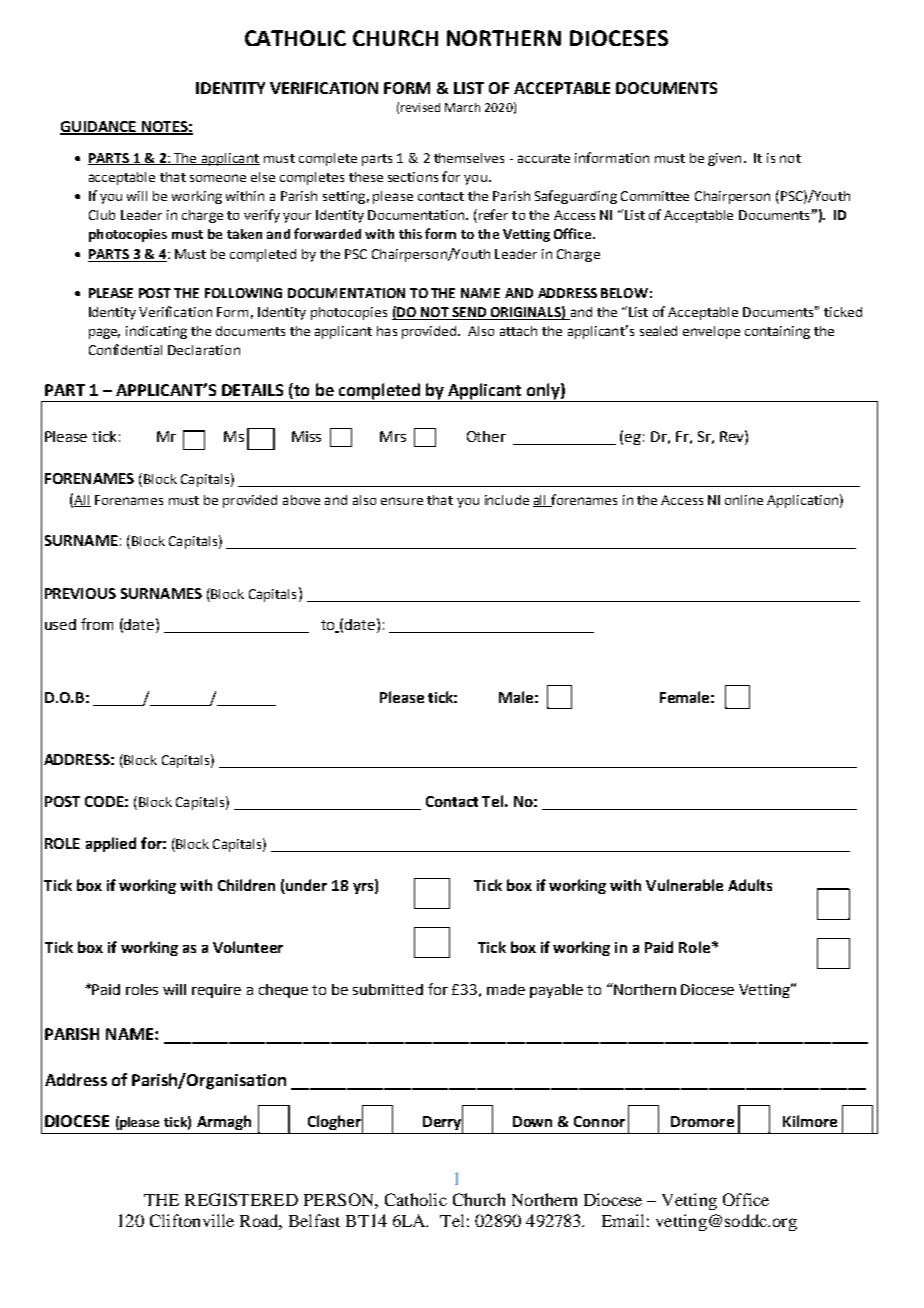  What do you see at coordinates (306, 885) in the document?
I see `under` at bounding box center [306, 885].
